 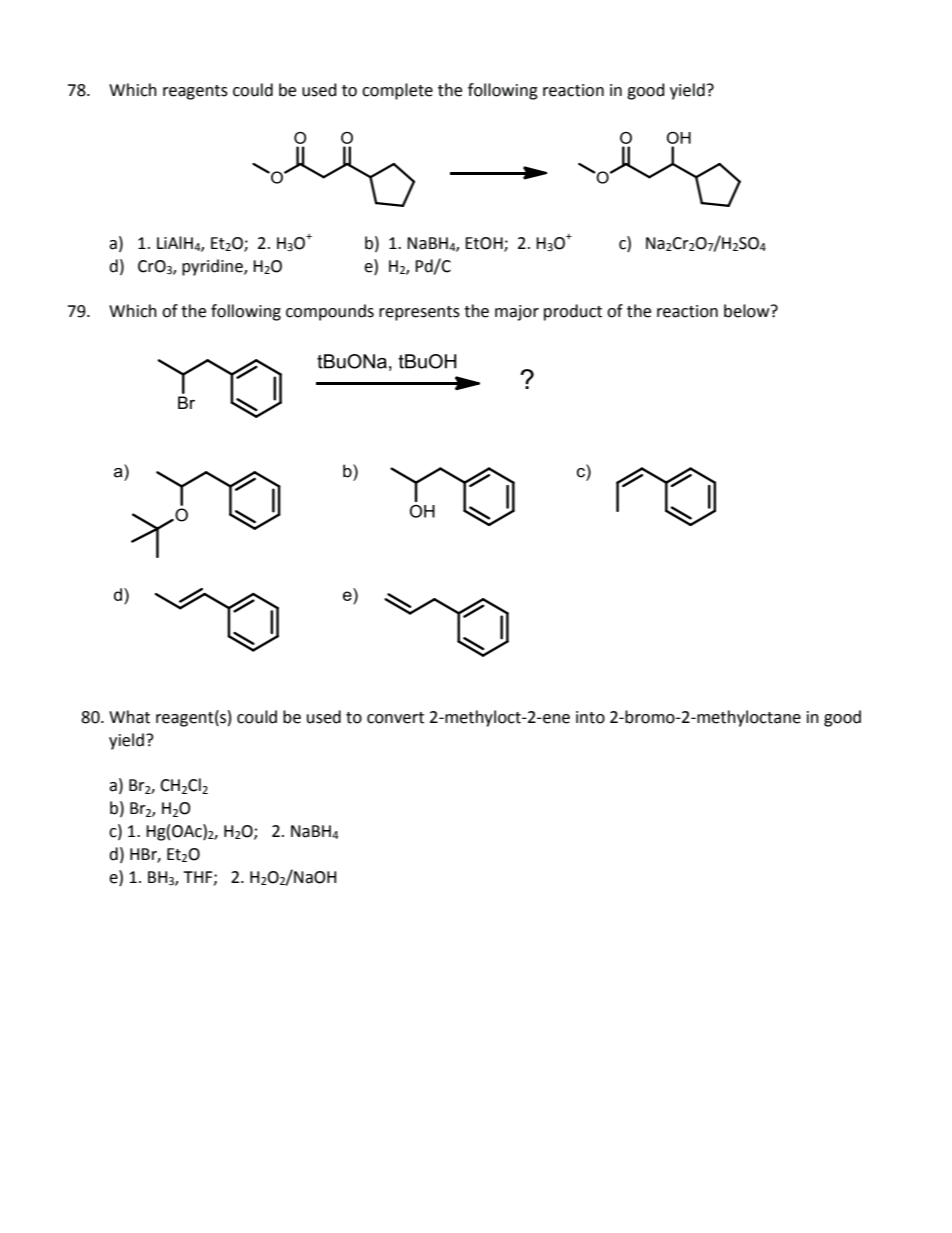 What do you see at coordinates (213, 267) in the document?
I see `pyridine` at bounding box center [213, 267].
